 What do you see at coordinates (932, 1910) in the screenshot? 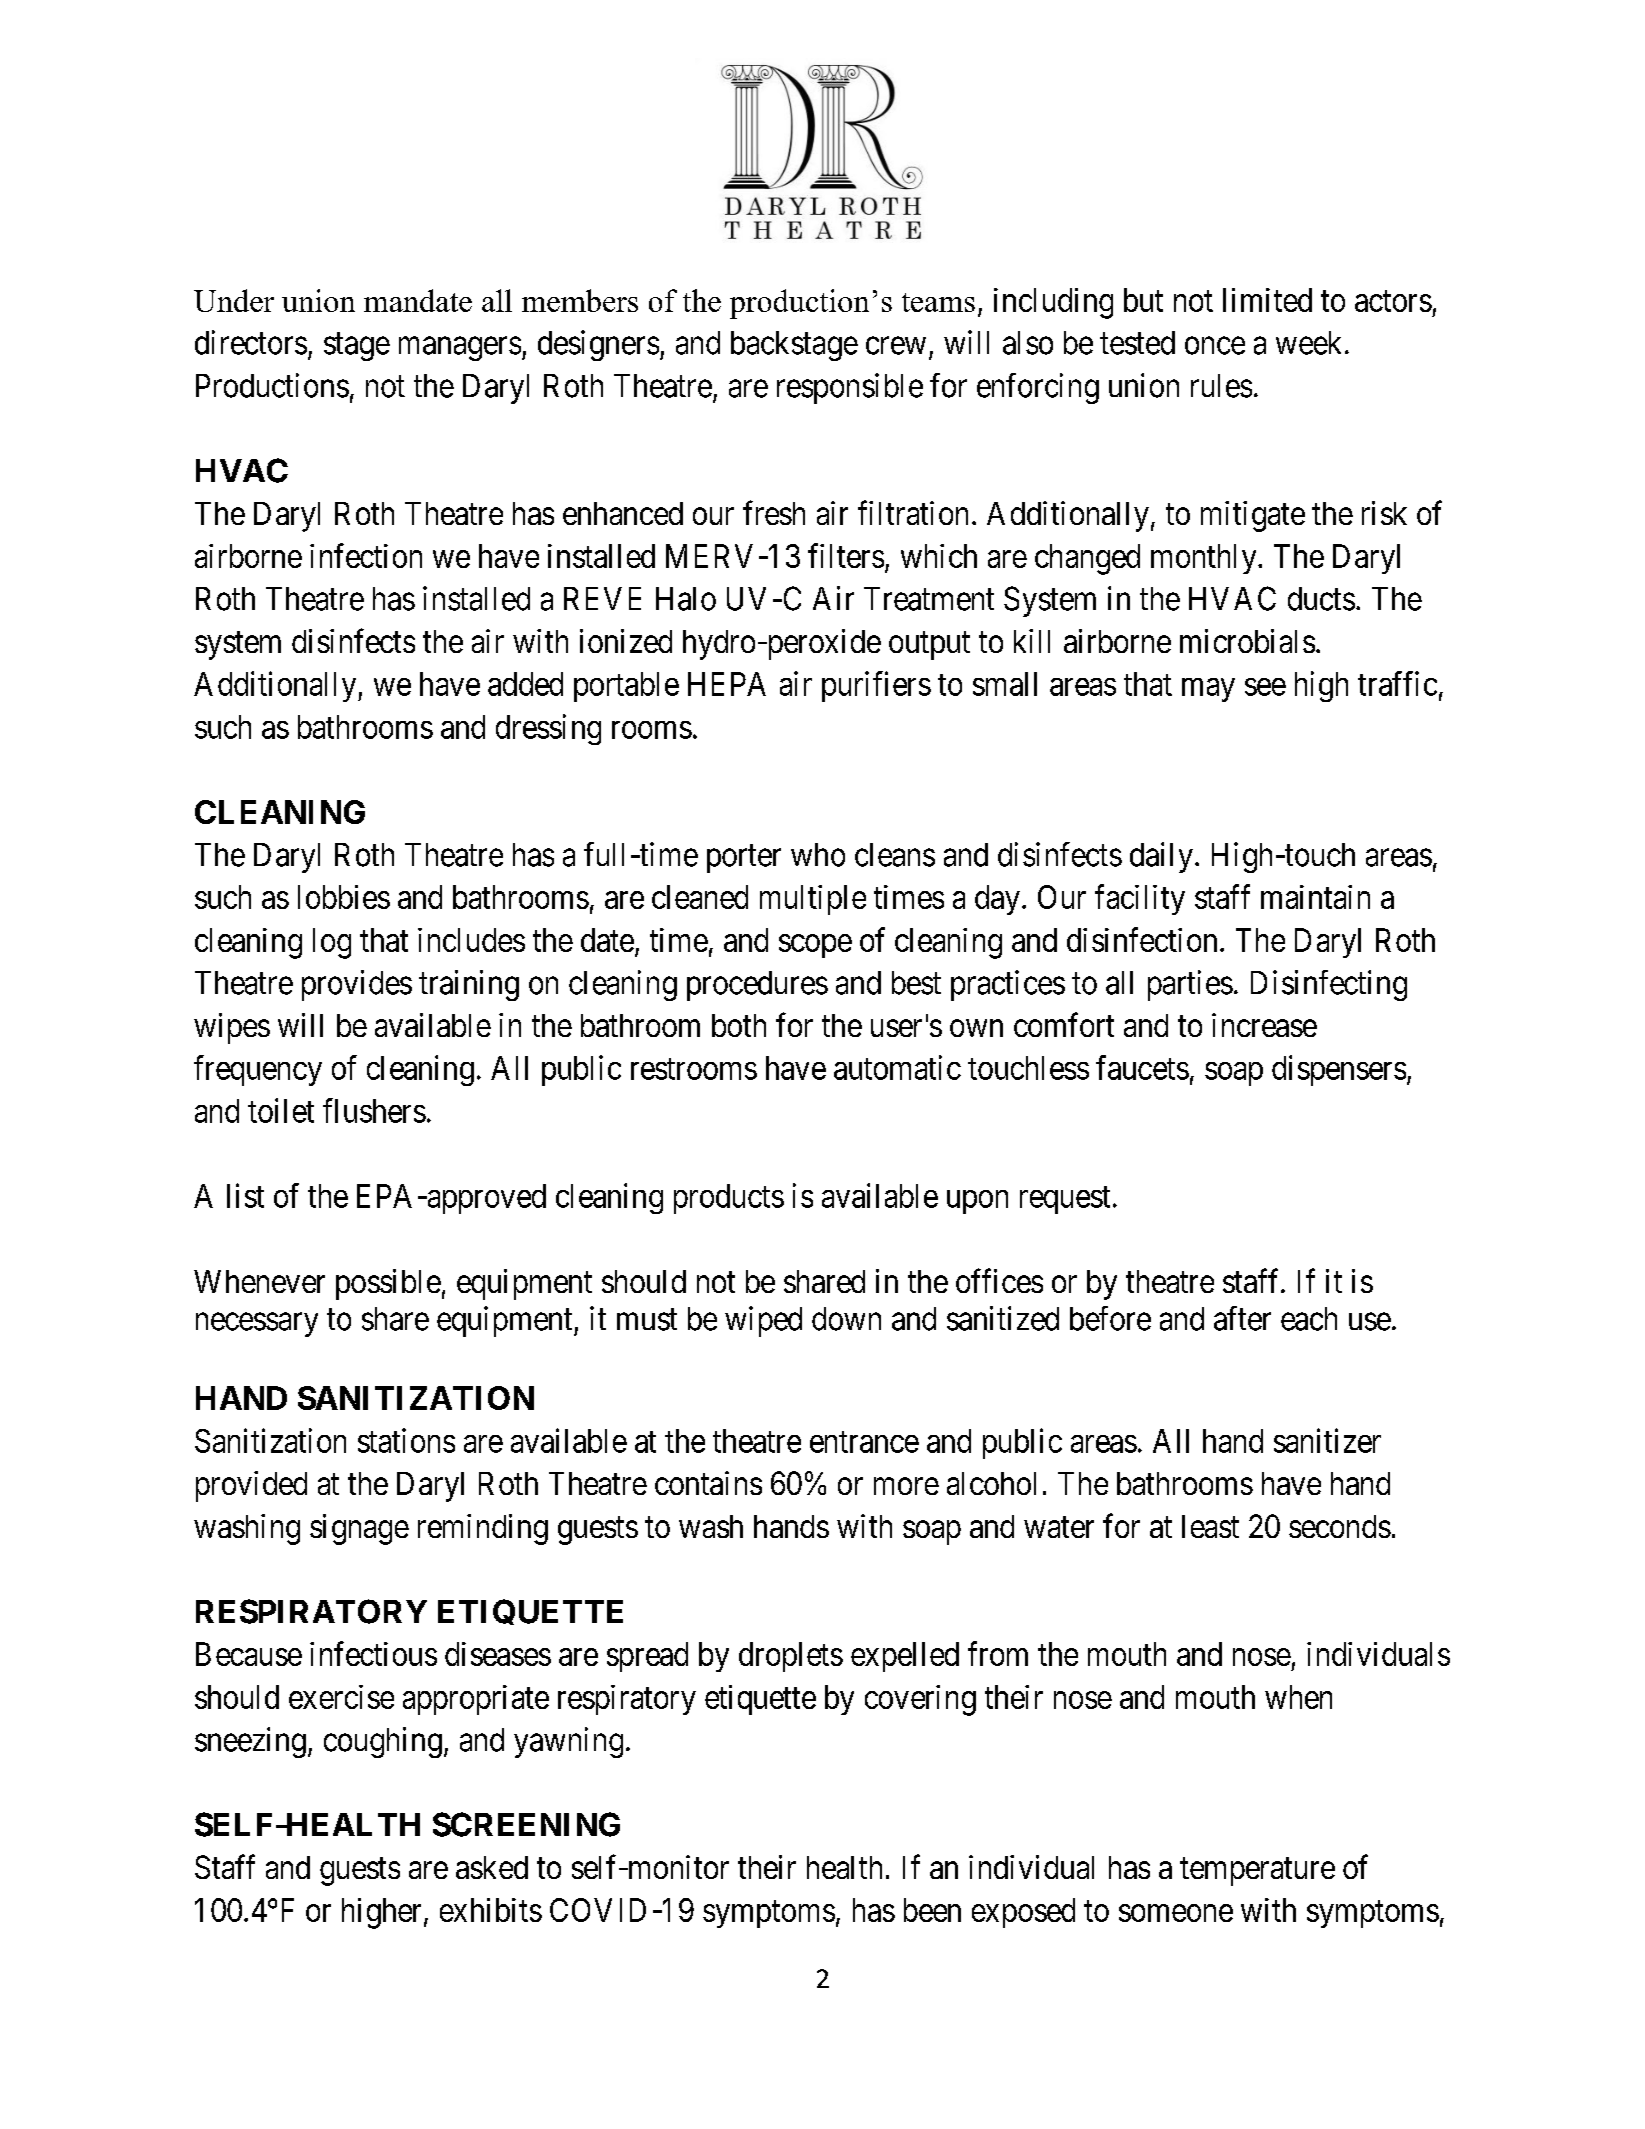
I see `been` at bounding box center [932, 1910].
